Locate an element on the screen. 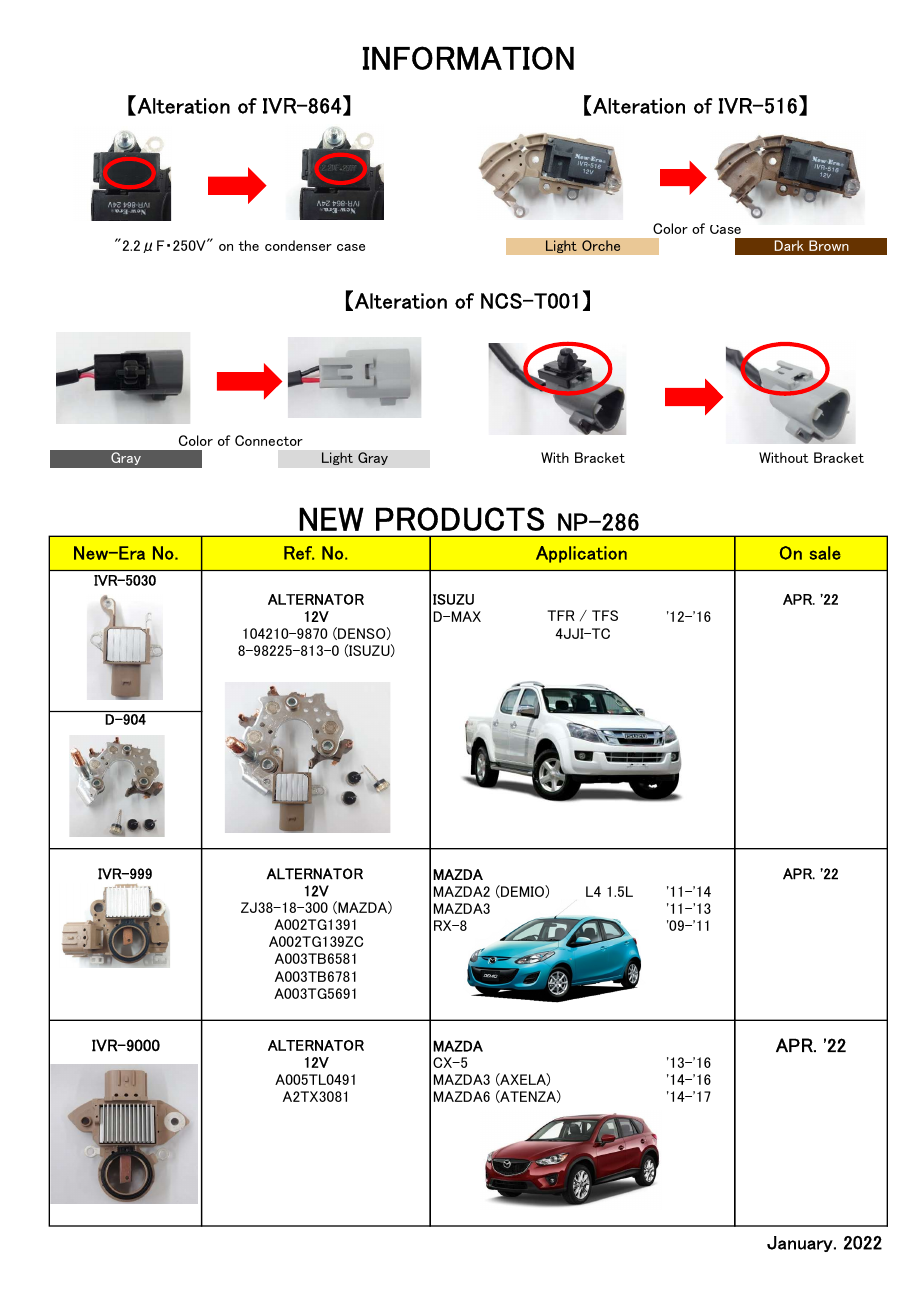  TFS is located at coordinates (605, 615).
